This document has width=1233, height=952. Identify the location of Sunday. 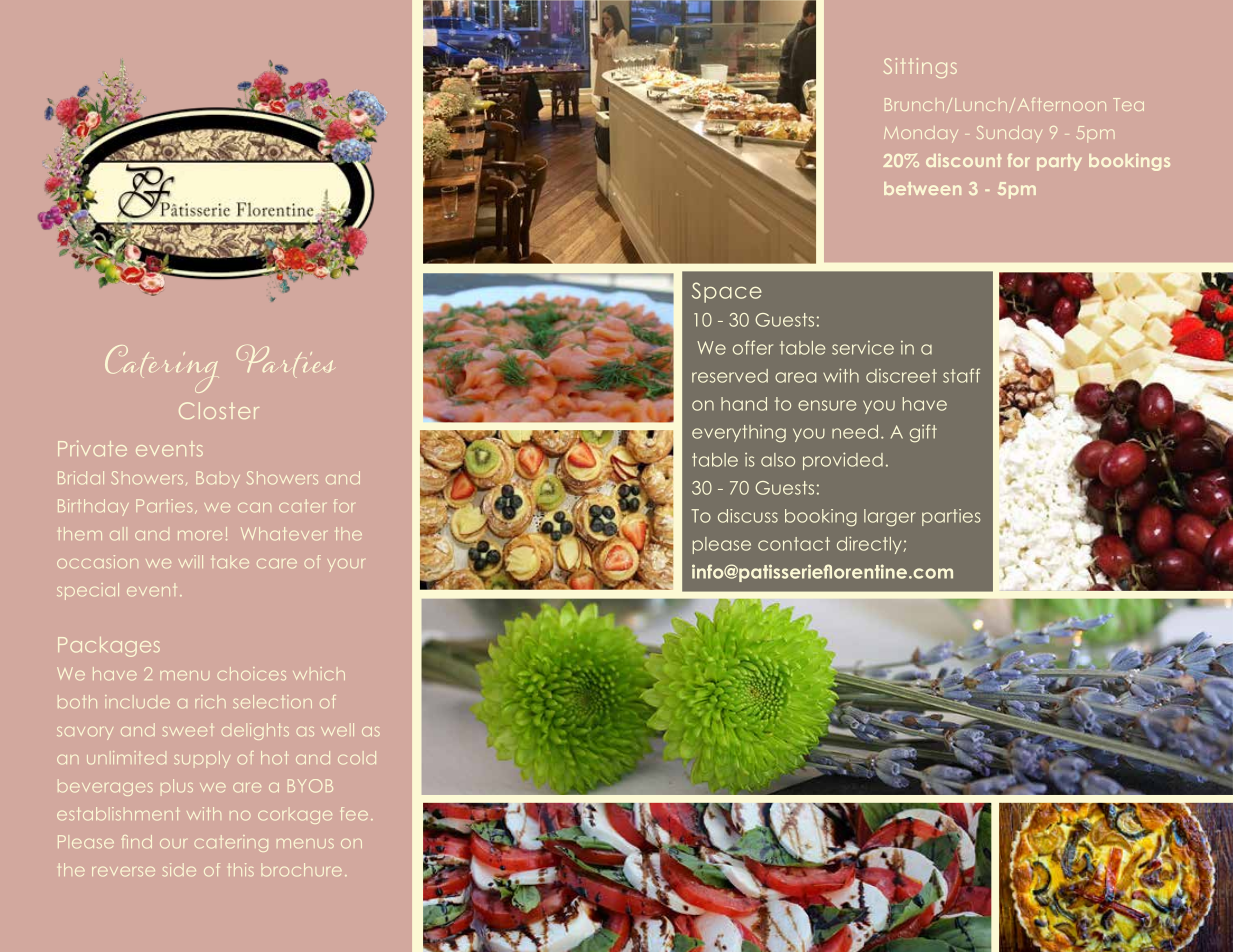
(1009, 134).
